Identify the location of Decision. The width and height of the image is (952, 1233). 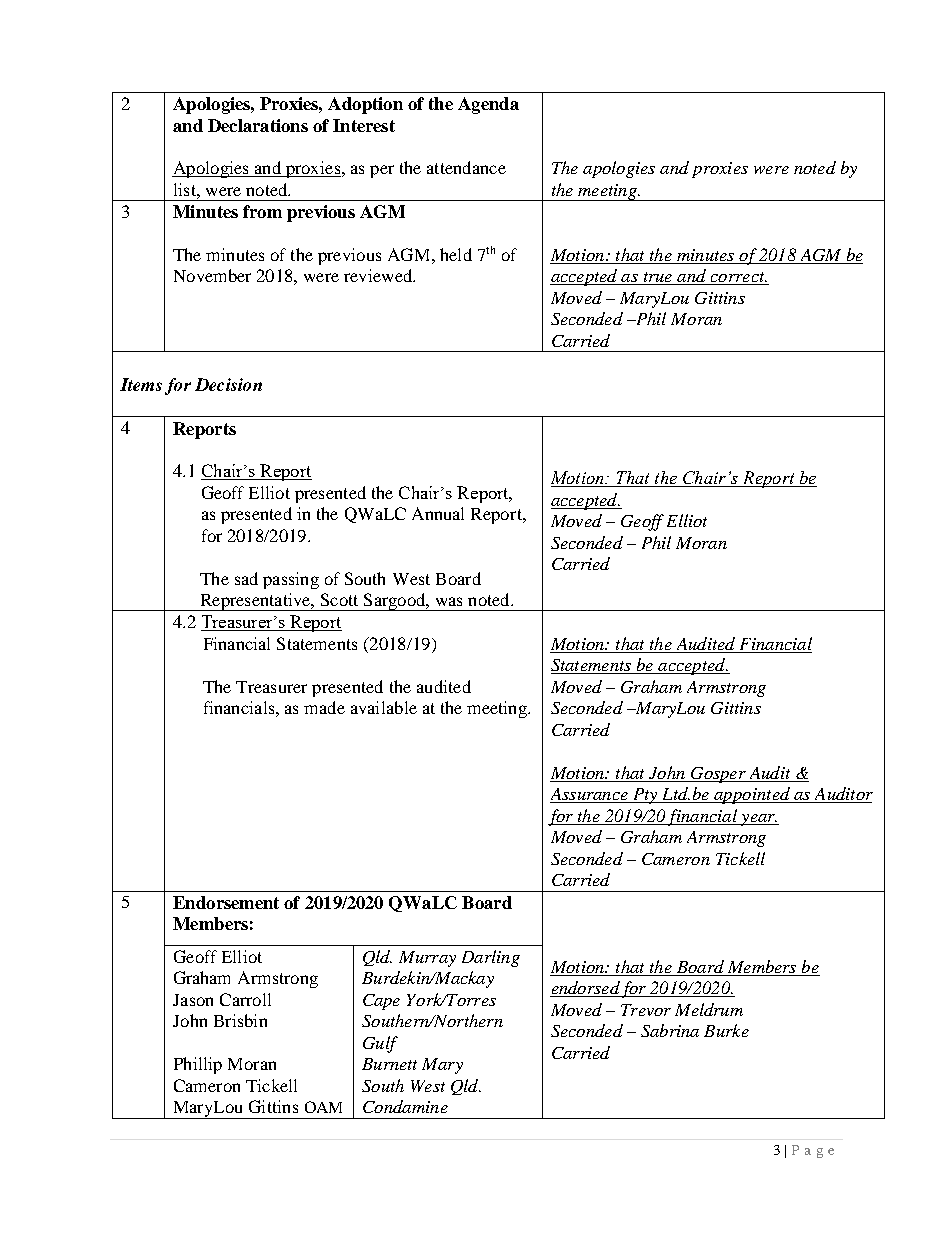
(228, 384).
